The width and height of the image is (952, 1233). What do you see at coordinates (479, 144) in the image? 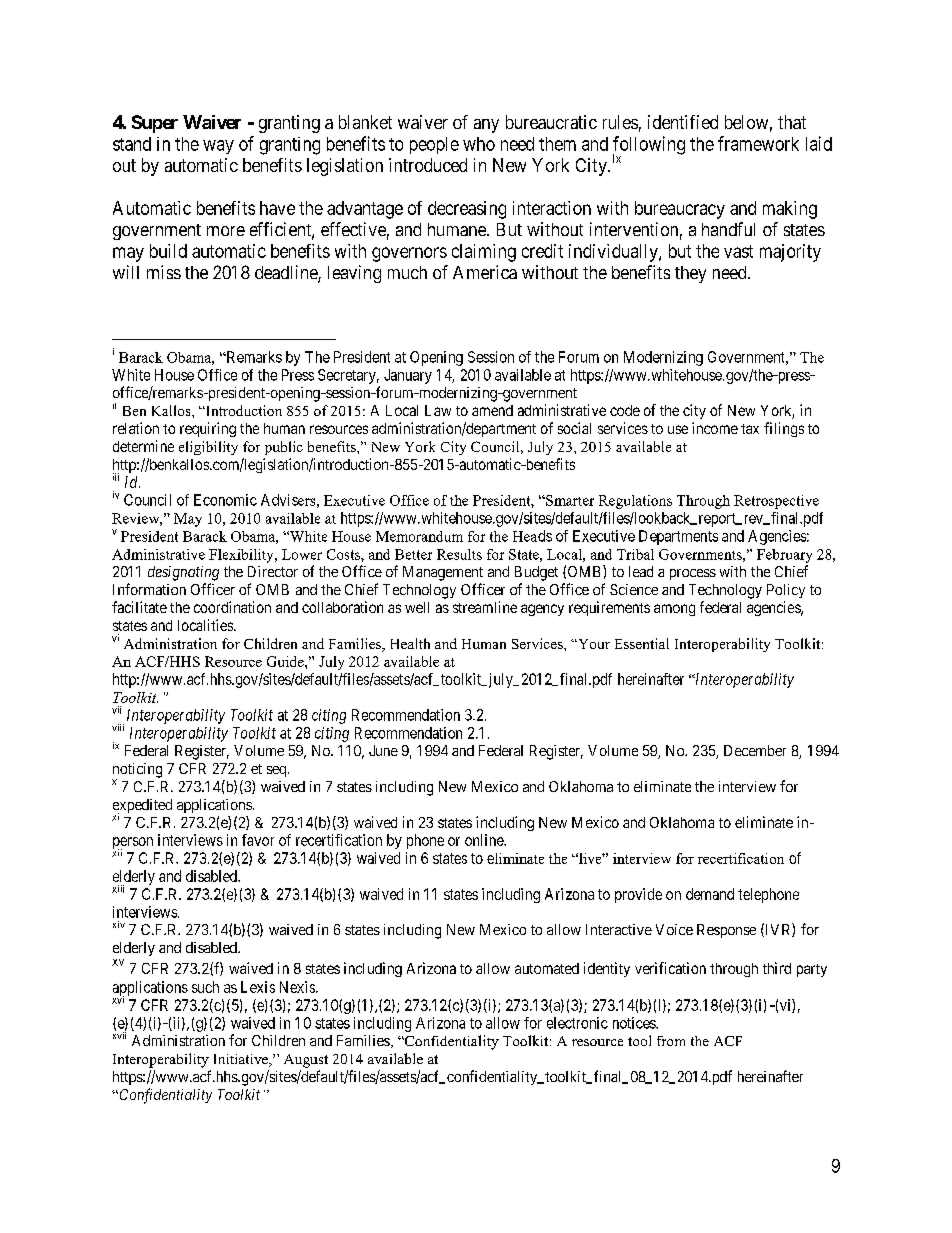
I see `who` at bounding box center [479, 144].
